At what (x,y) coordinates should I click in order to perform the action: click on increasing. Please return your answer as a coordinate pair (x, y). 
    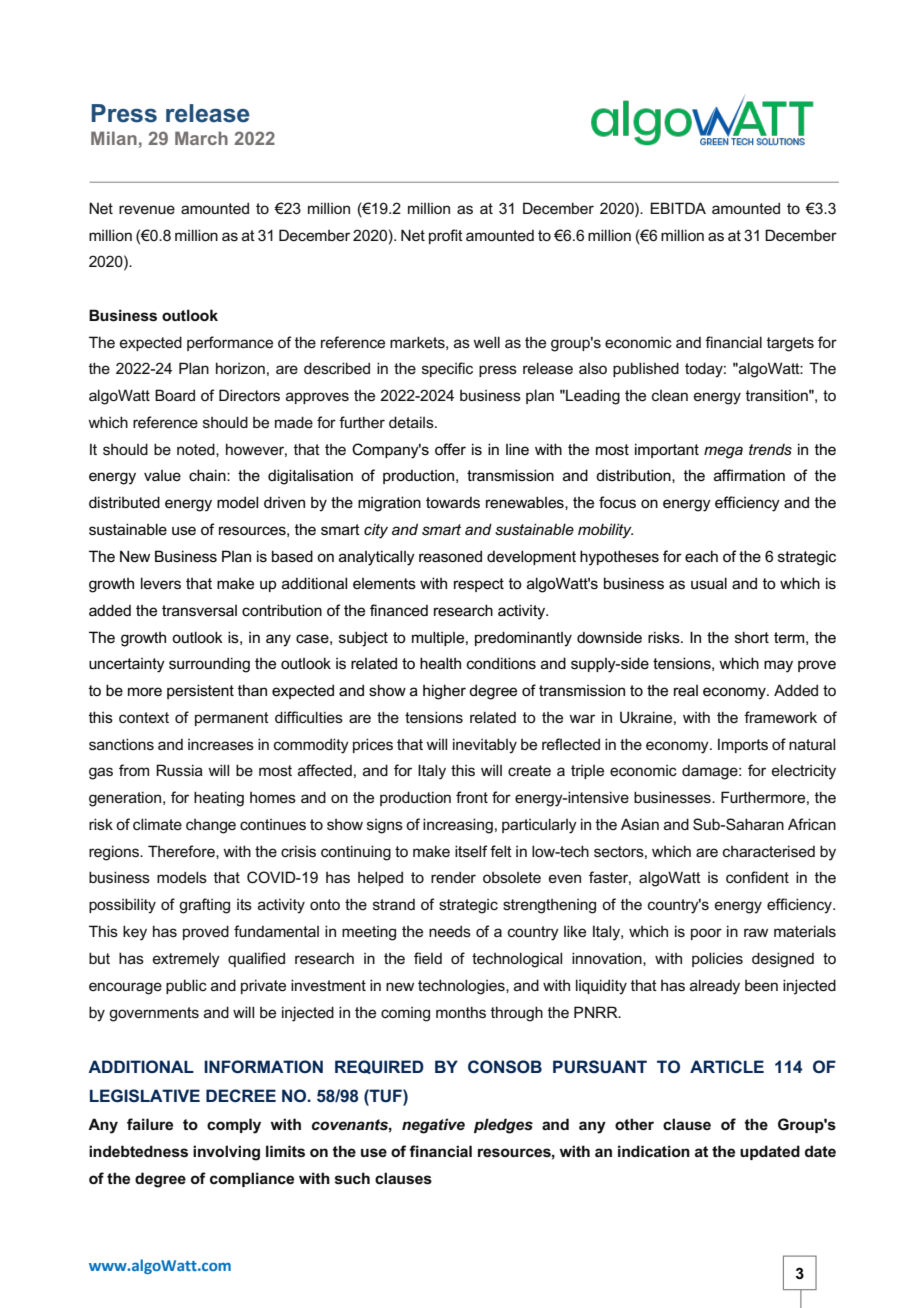
    Looking at the image, I should click on (458, 826).
